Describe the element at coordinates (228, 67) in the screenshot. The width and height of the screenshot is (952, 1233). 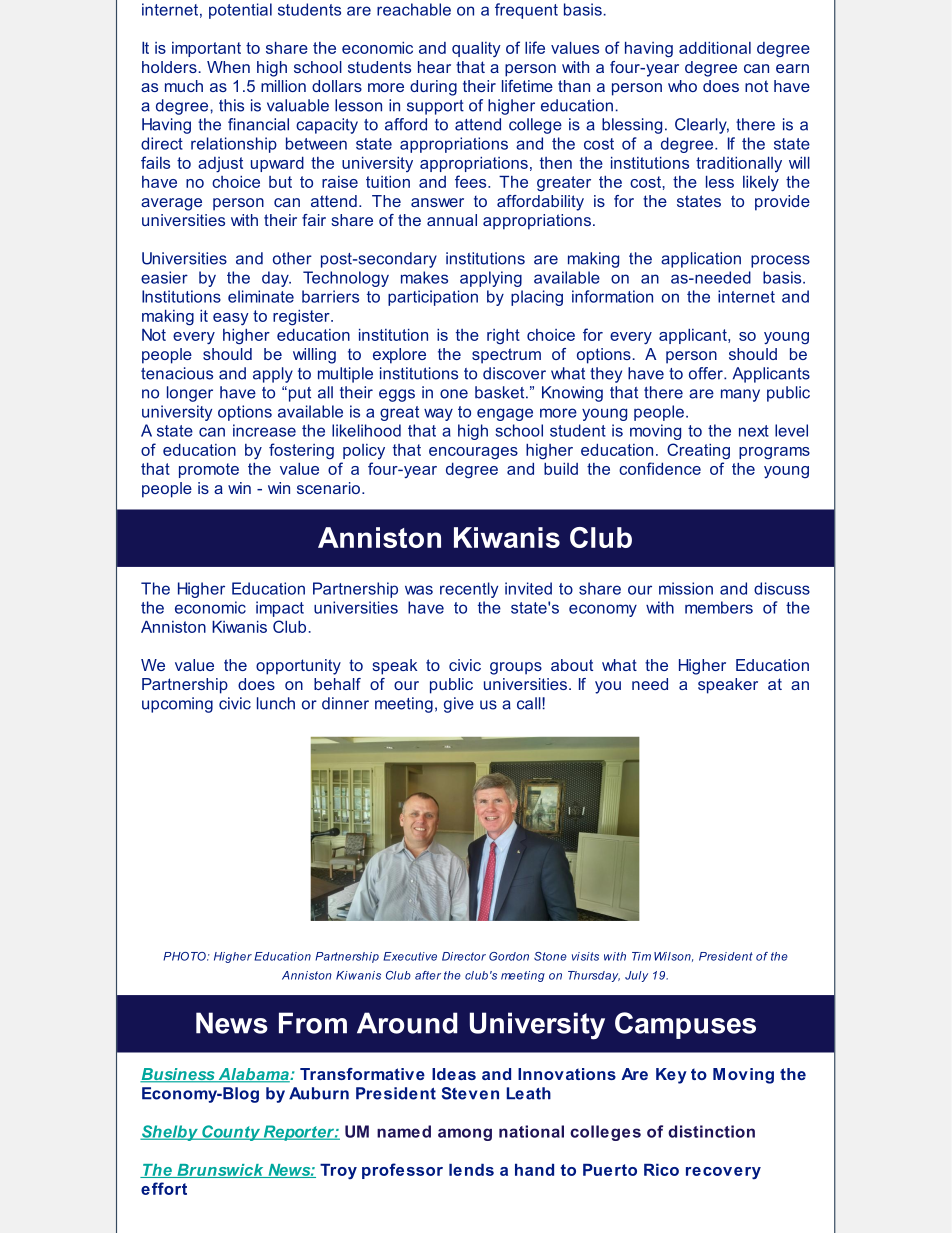
I see `When` at that location.
